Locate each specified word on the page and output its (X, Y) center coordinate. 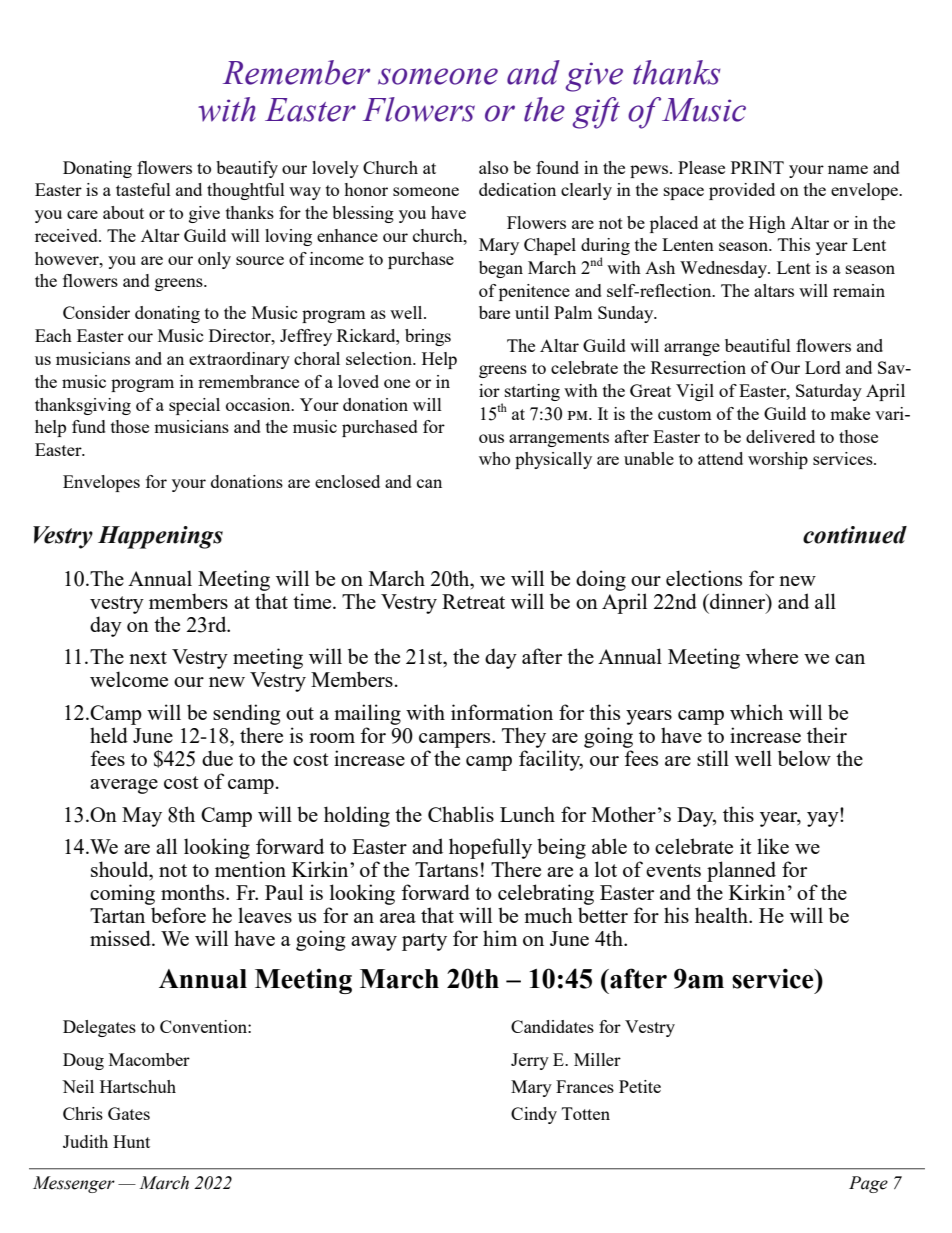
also (493, 167)
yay (824, 818)
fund (89, 426)
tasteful (143, 189)
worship (778, 460)
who (494, 458)
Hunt (131, 1141)
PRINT (757, 167)
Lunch (527, 814)
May (142, 817)
